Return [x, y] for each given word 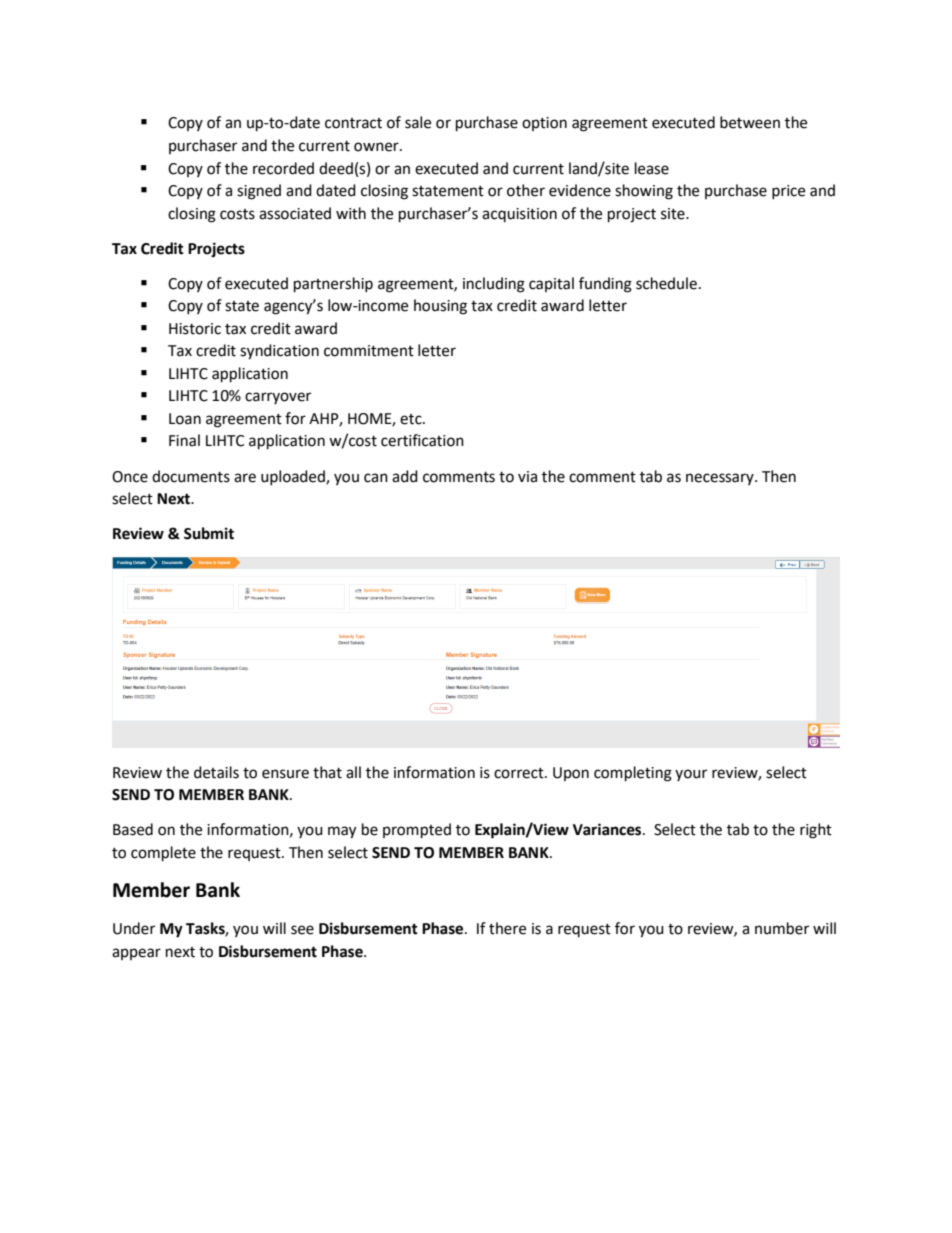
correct [520, 773]
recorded [283, 168]
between [750, 122]
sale [418, 122]
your [691, 775]
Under [134, 928]
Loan [185, 419]
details [216, 772]
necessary [721, 479]
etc [412, 419]
